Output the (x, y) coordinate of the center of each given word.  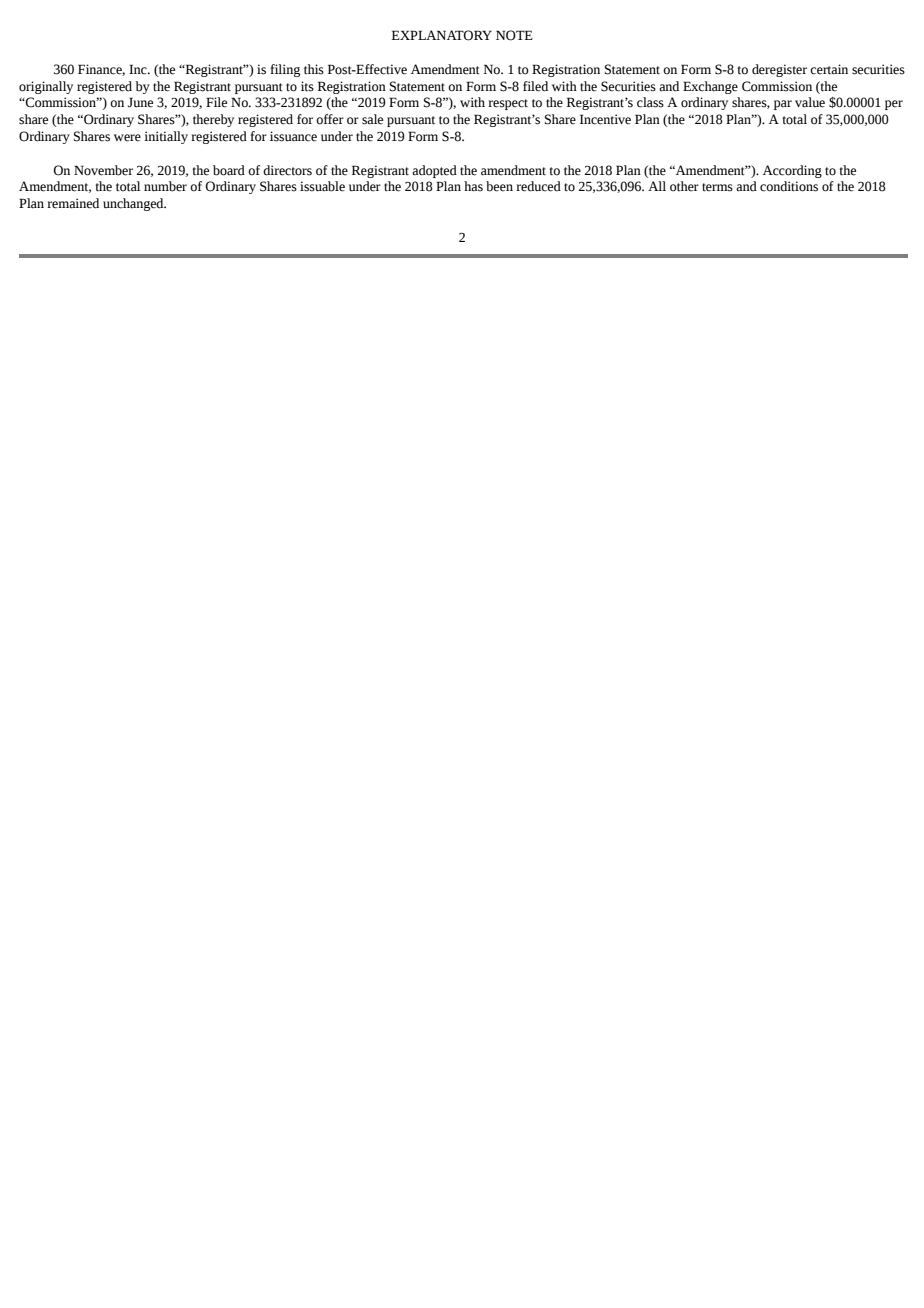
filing (285, 70)
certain (829, 69)
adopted (434, 171)
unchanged (134, 204)
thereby (213, 120)
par (783, 105)
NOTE (514, 35)
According (792, 171)
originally (46, 87)
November (103, 170)
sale (372, 119)
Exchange (710, 87)
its (307, 86)
